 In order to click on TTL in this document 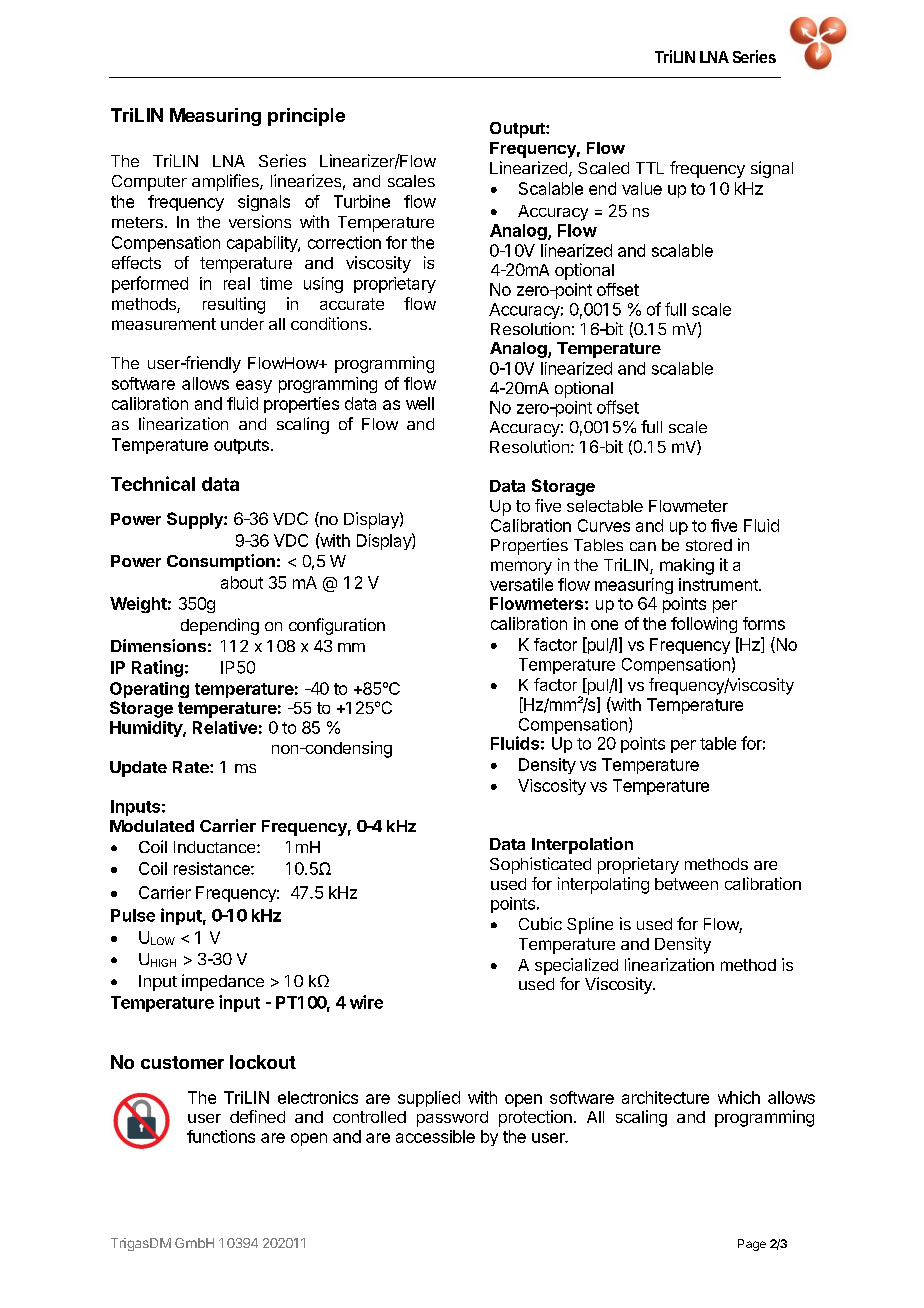, I will do `click(650, 168)`.
